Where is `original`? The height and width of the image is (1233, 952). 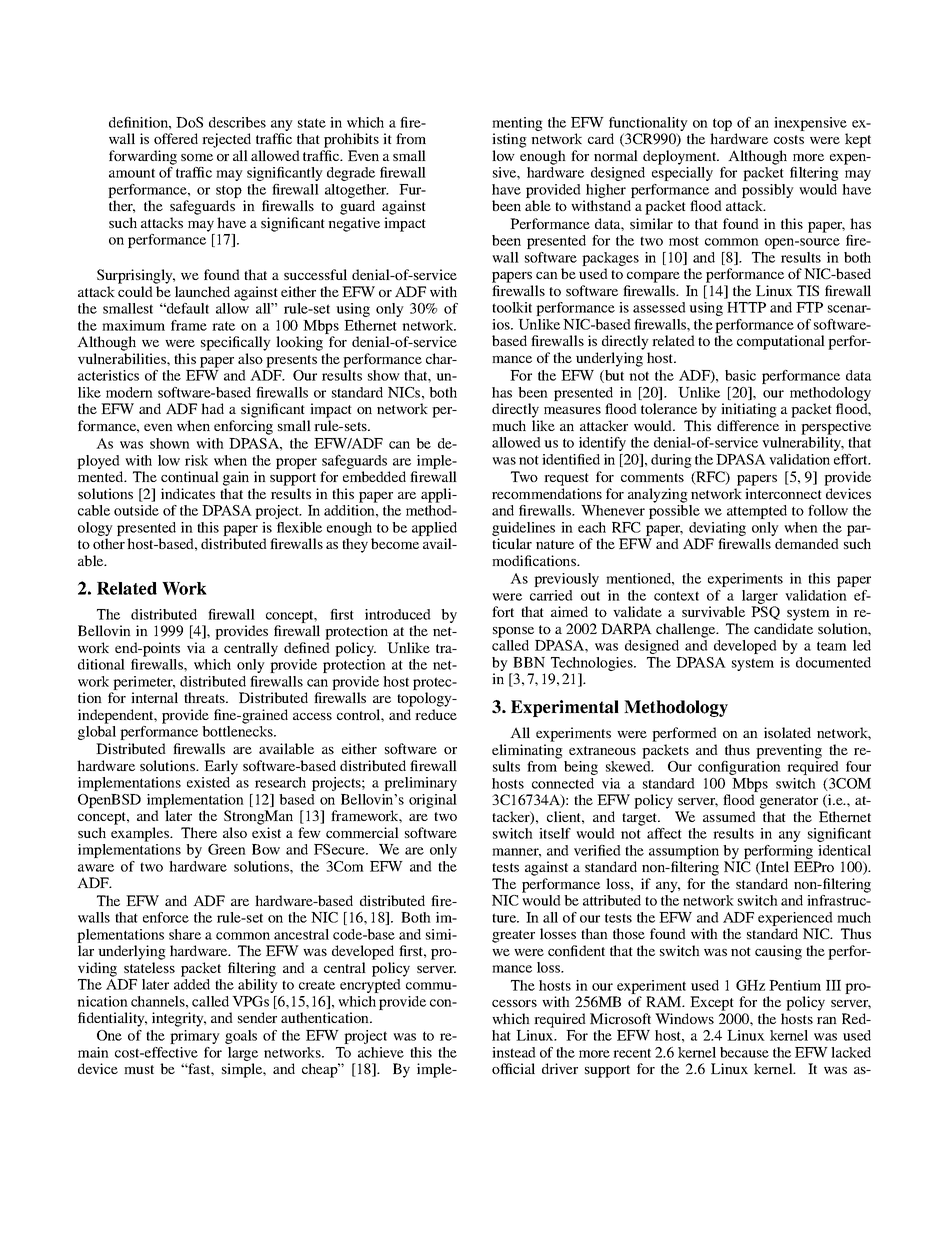
original is located at coordinates (433, 801).
